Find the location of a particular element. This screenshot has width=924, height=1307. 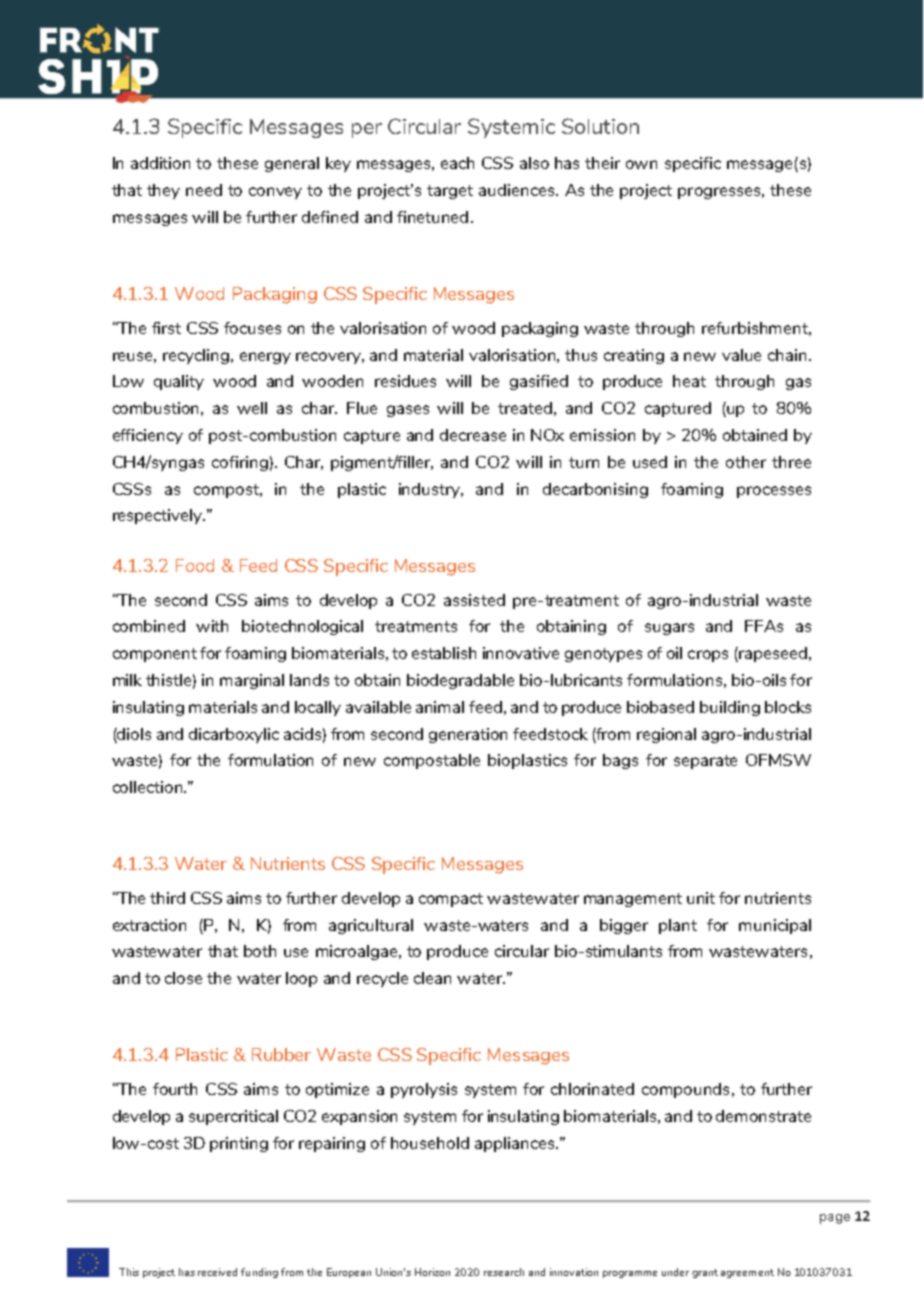

other is located at coordinates (746, 462).
